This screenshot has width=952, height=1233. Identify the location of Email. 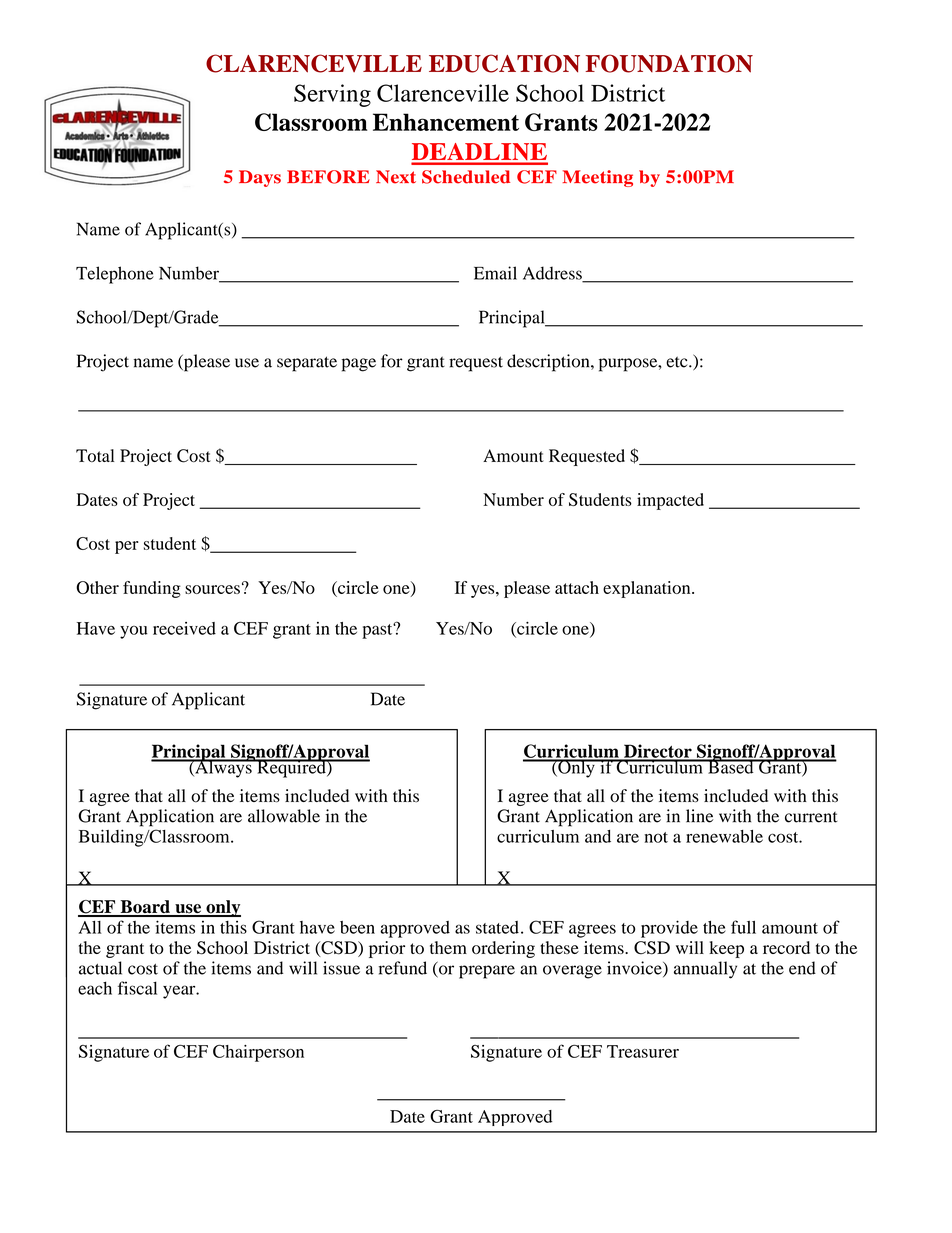
(495, 273).
